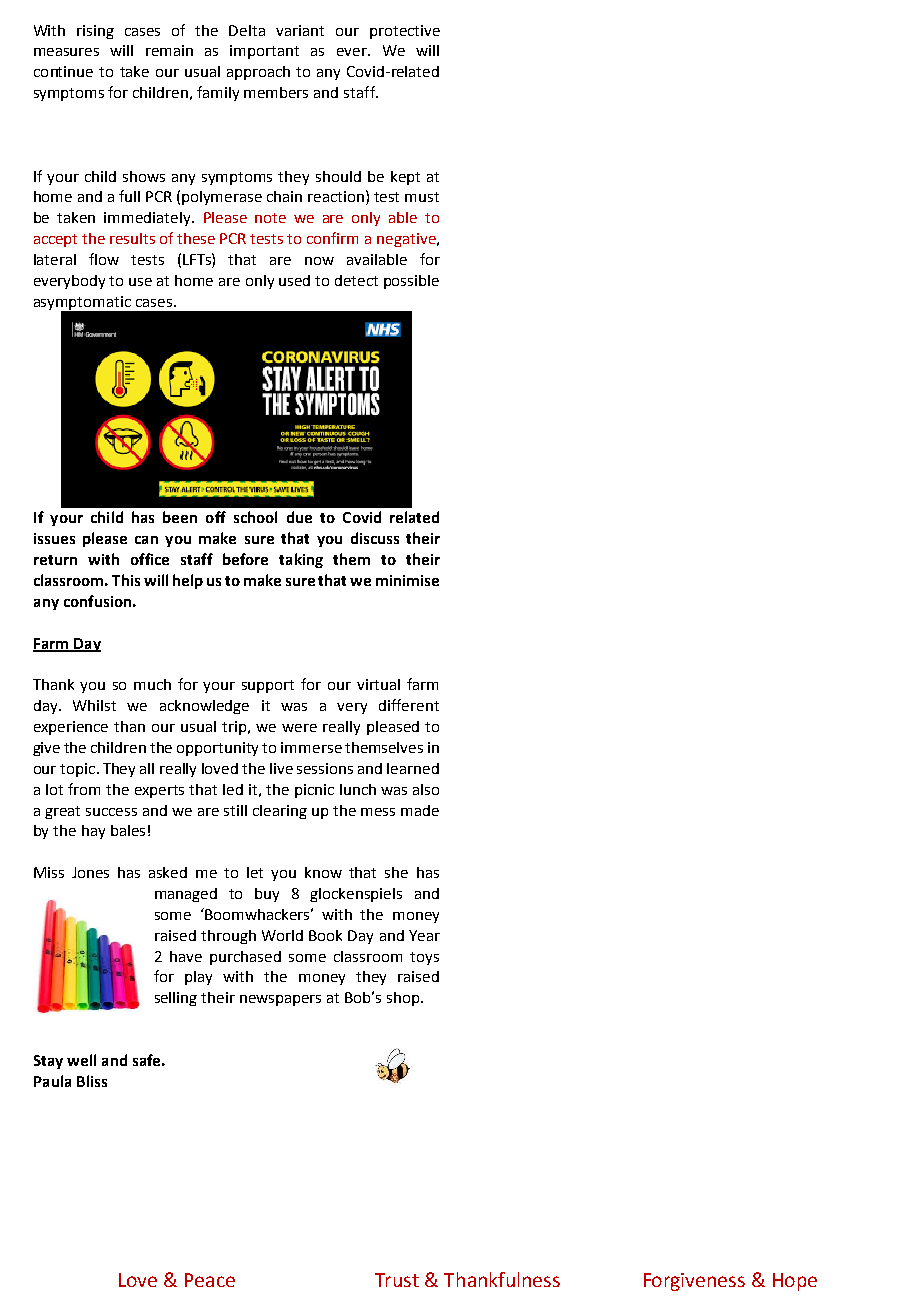 The image size is (924, 1308). I want to click on remain, so click(169, 50).
